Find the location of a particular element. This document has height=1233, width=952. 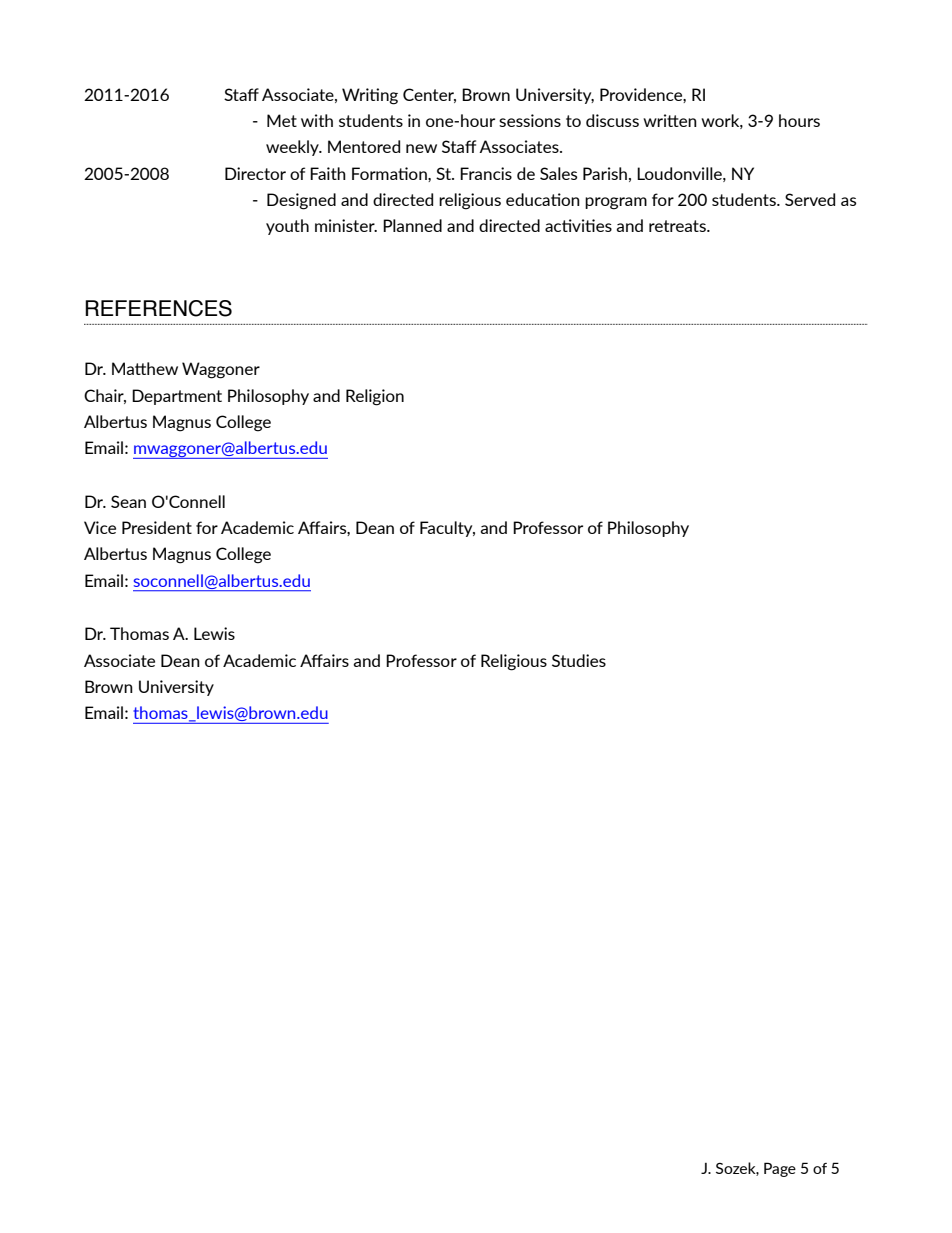

Studies is located at coordinates (579, 660).
